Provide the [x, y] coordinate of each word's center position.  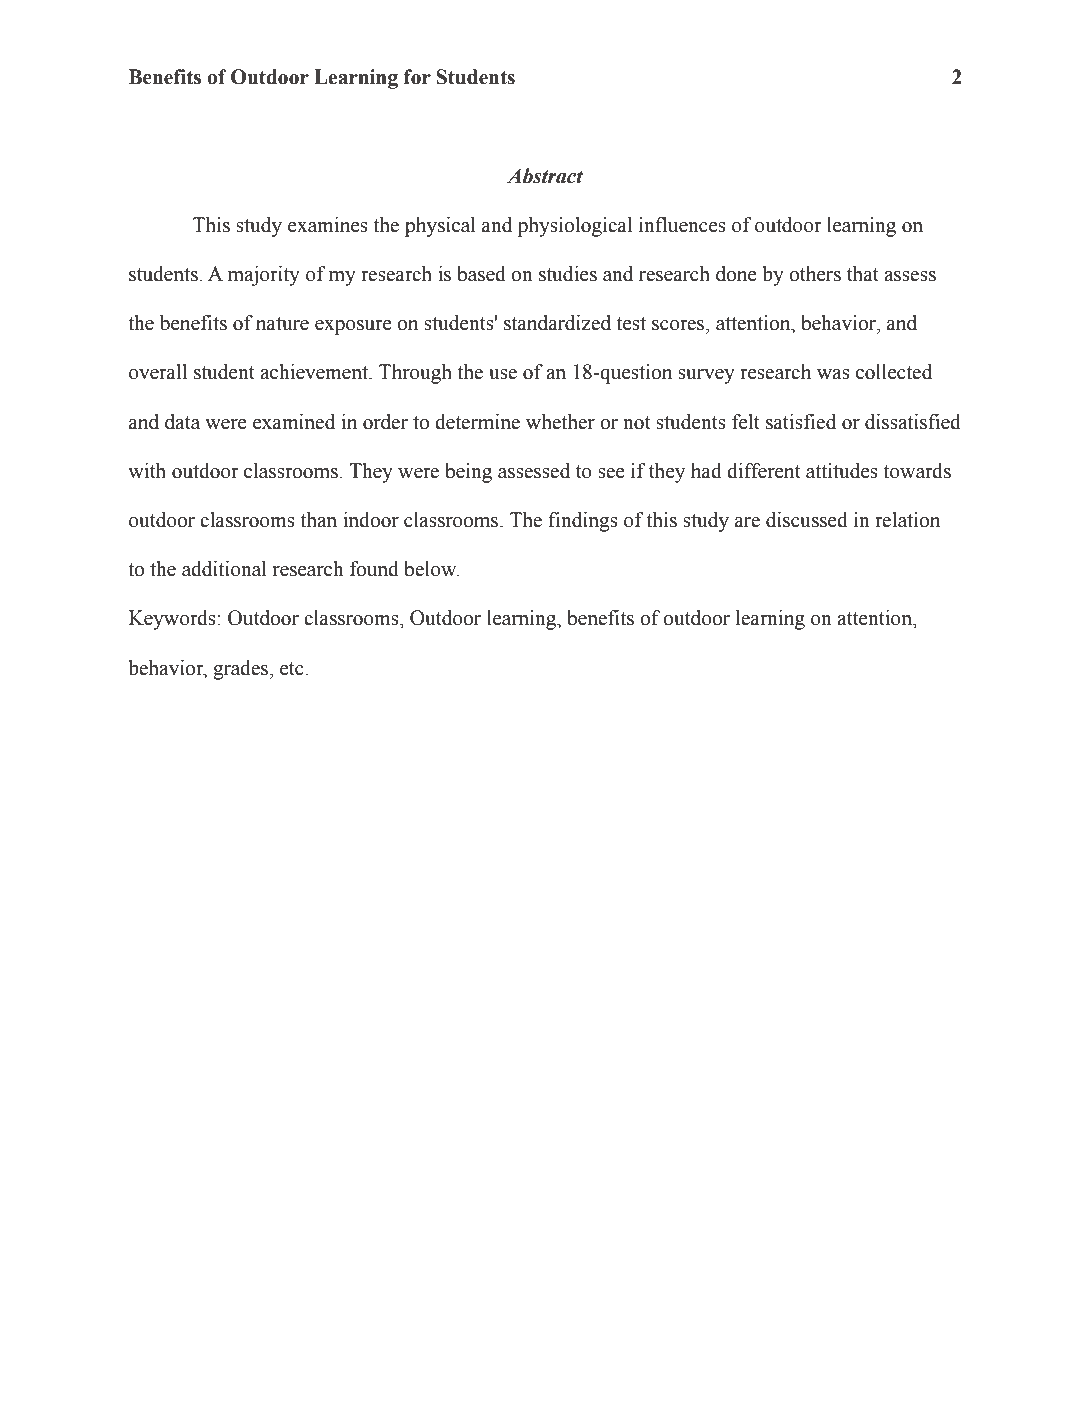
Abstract [545, 176]
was [833, 374]
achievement [315, 372]
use [503, 374]
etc [292, 669]
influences [682, 225]
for [417, 77]
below [431, 569]
